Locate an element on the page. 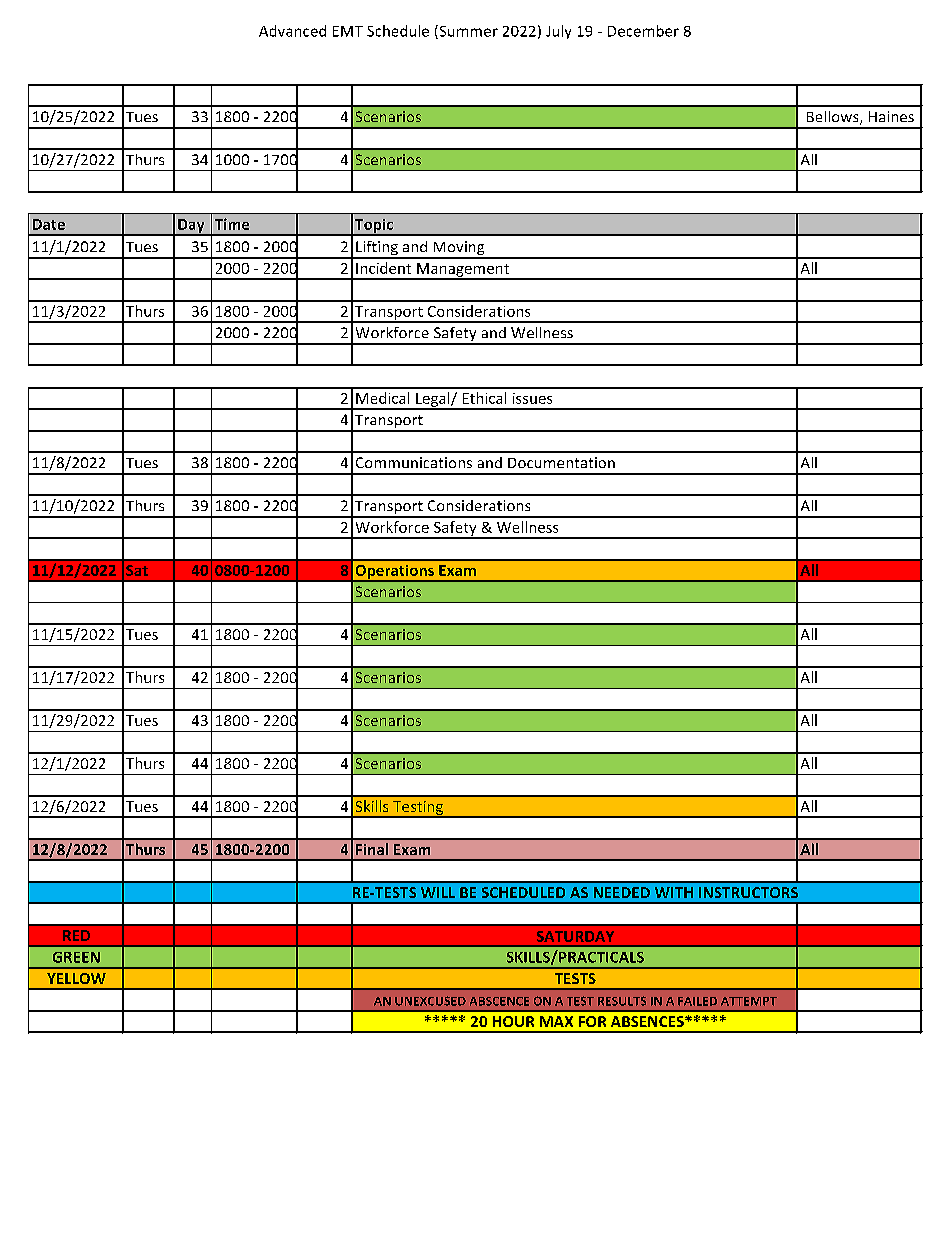  Moving is located at coordinates (459, 249).
